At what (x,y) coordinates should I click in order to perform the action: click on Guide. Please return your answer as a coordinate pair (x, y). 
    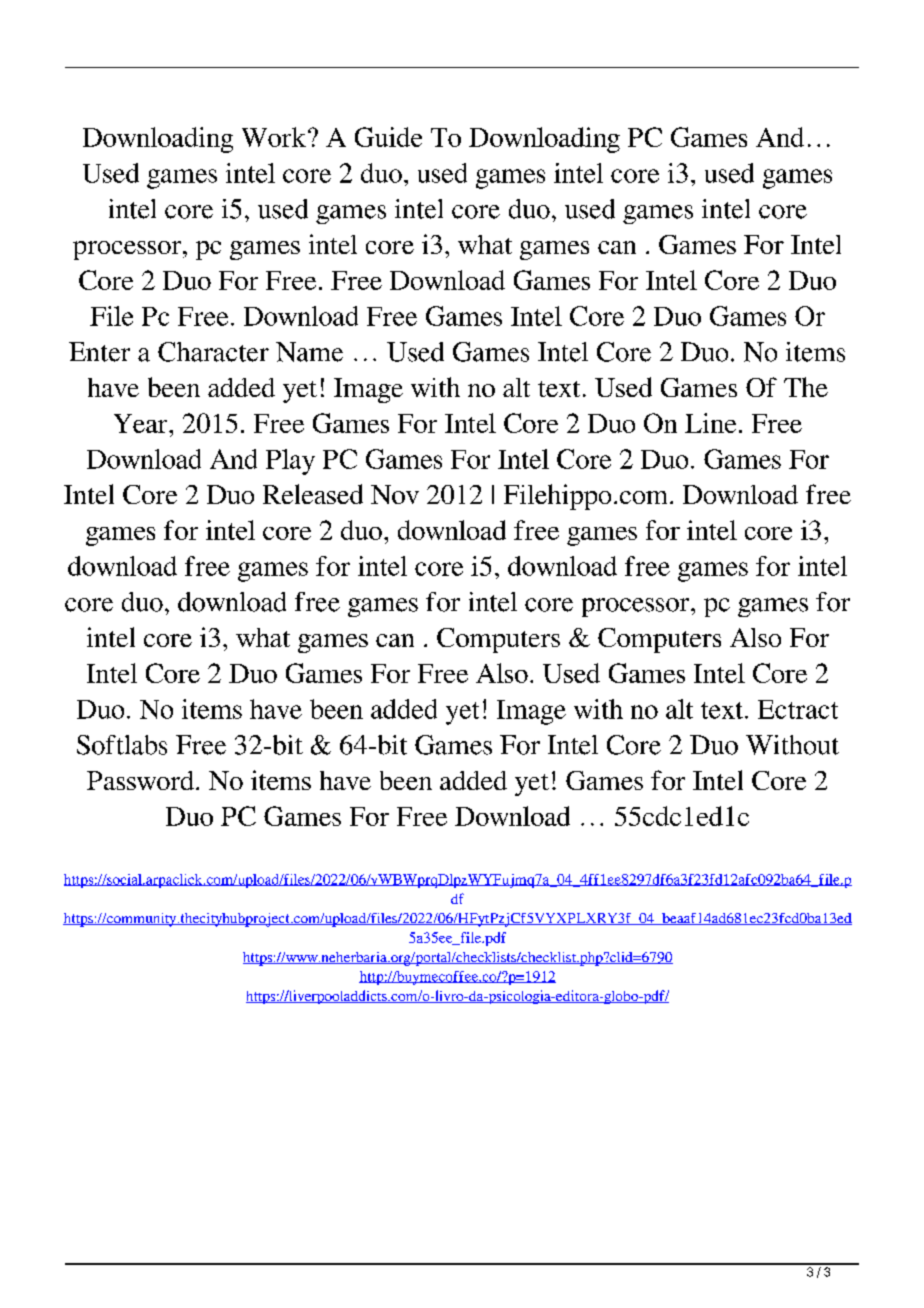
    Looking at the image, I should click on (388, 137).
